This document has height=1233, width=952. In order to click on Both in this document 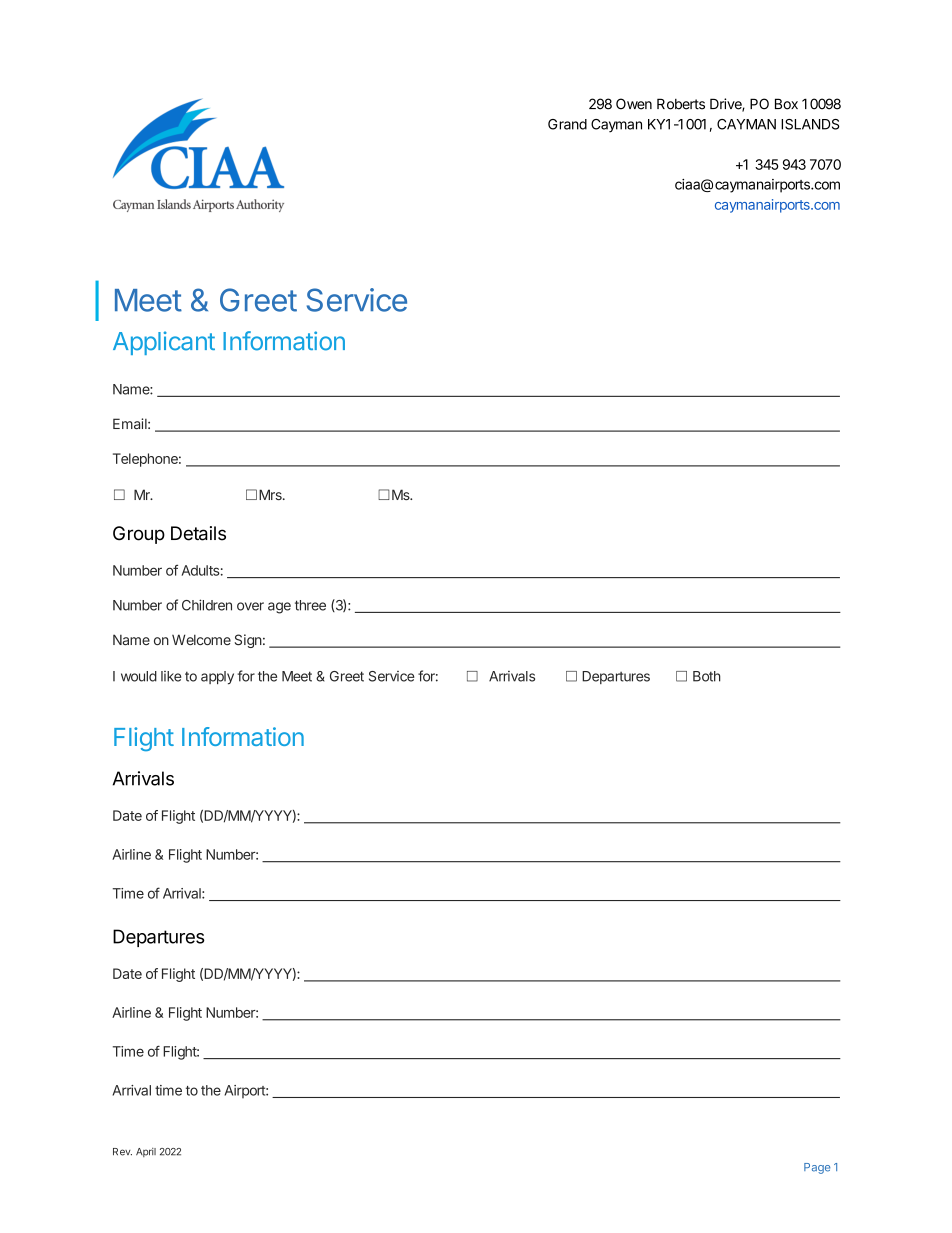, I will do `click(707, 676)`.
